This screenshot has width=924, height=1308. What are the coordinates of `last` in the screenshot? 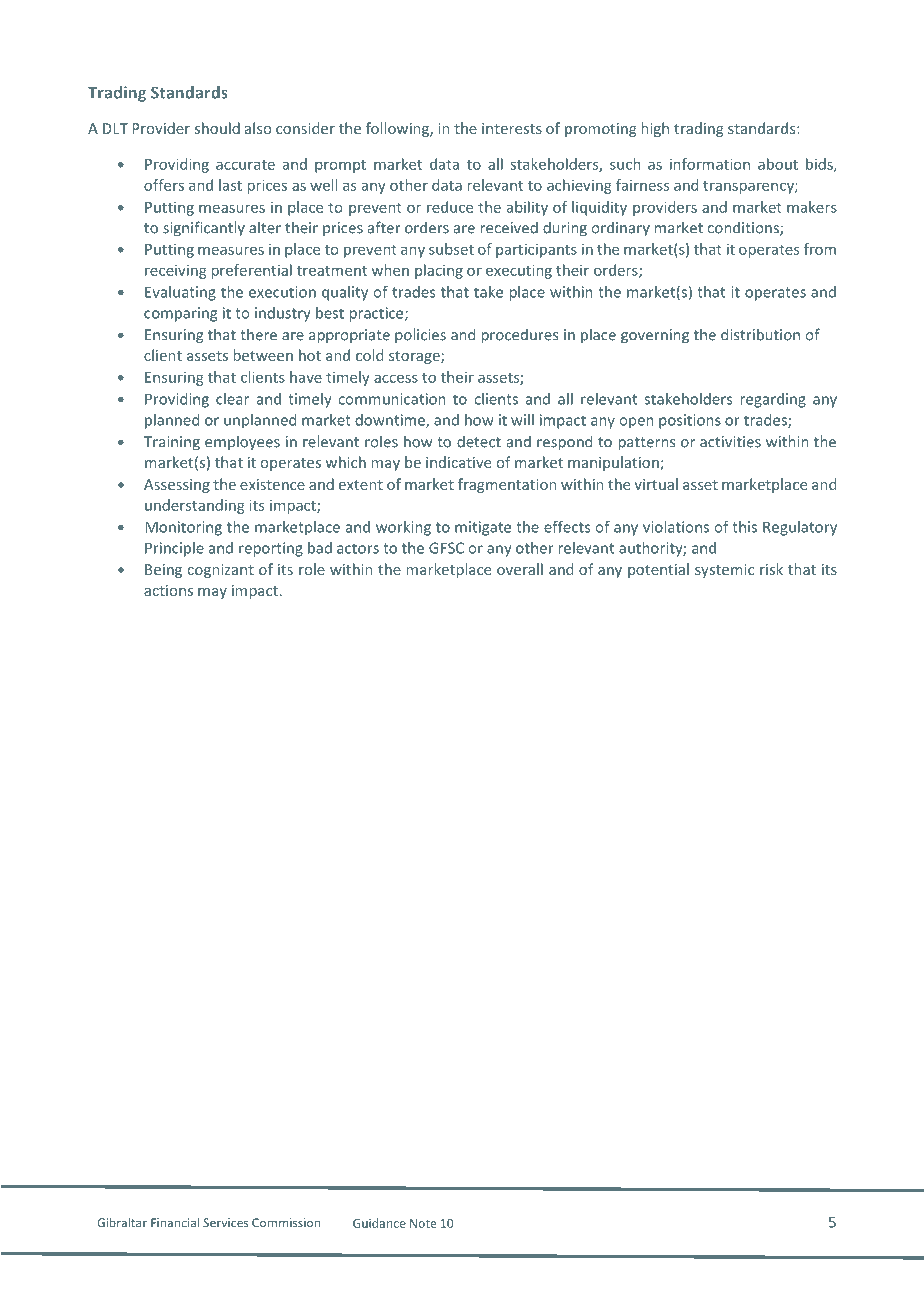 It's located at (230, 185).
